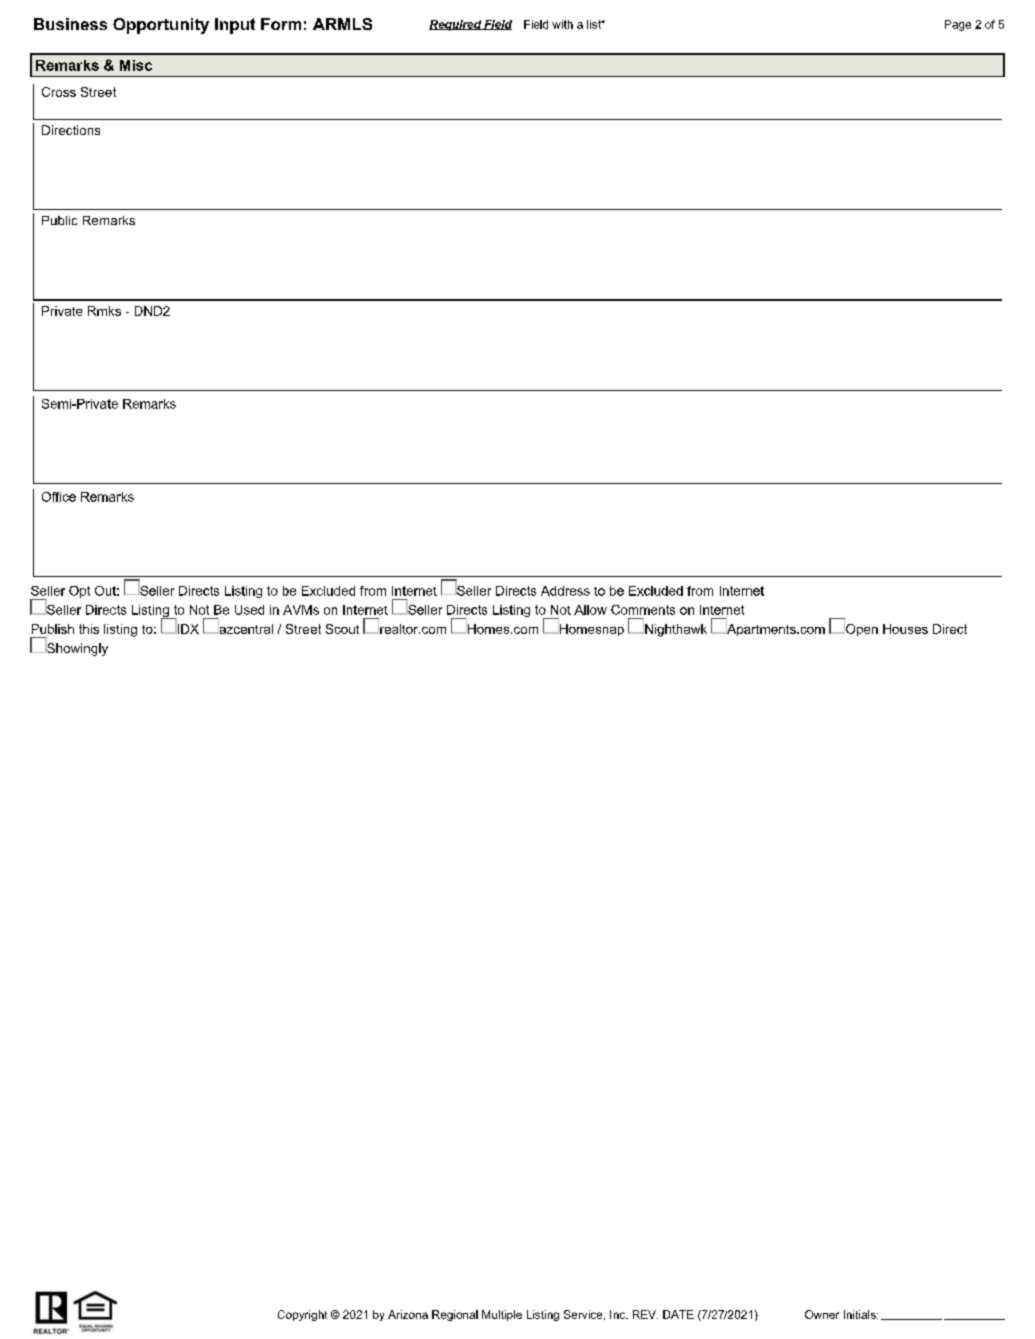 This image has width=1035, height=1339. Describe the element at coordinates (958, 25) in the image. I see `Page` at that location.
